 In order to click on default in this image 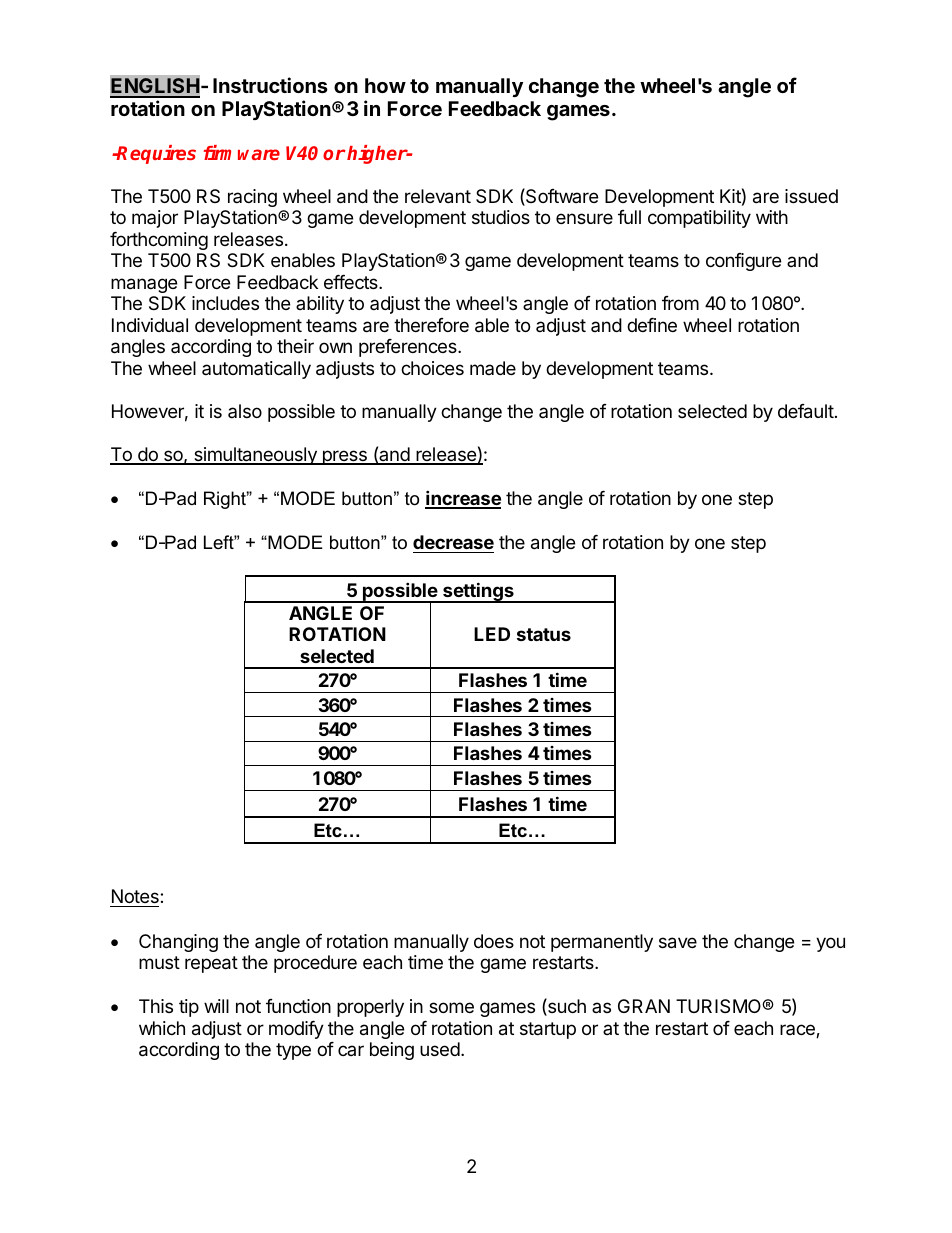, I will do `click(806, 411)`.
